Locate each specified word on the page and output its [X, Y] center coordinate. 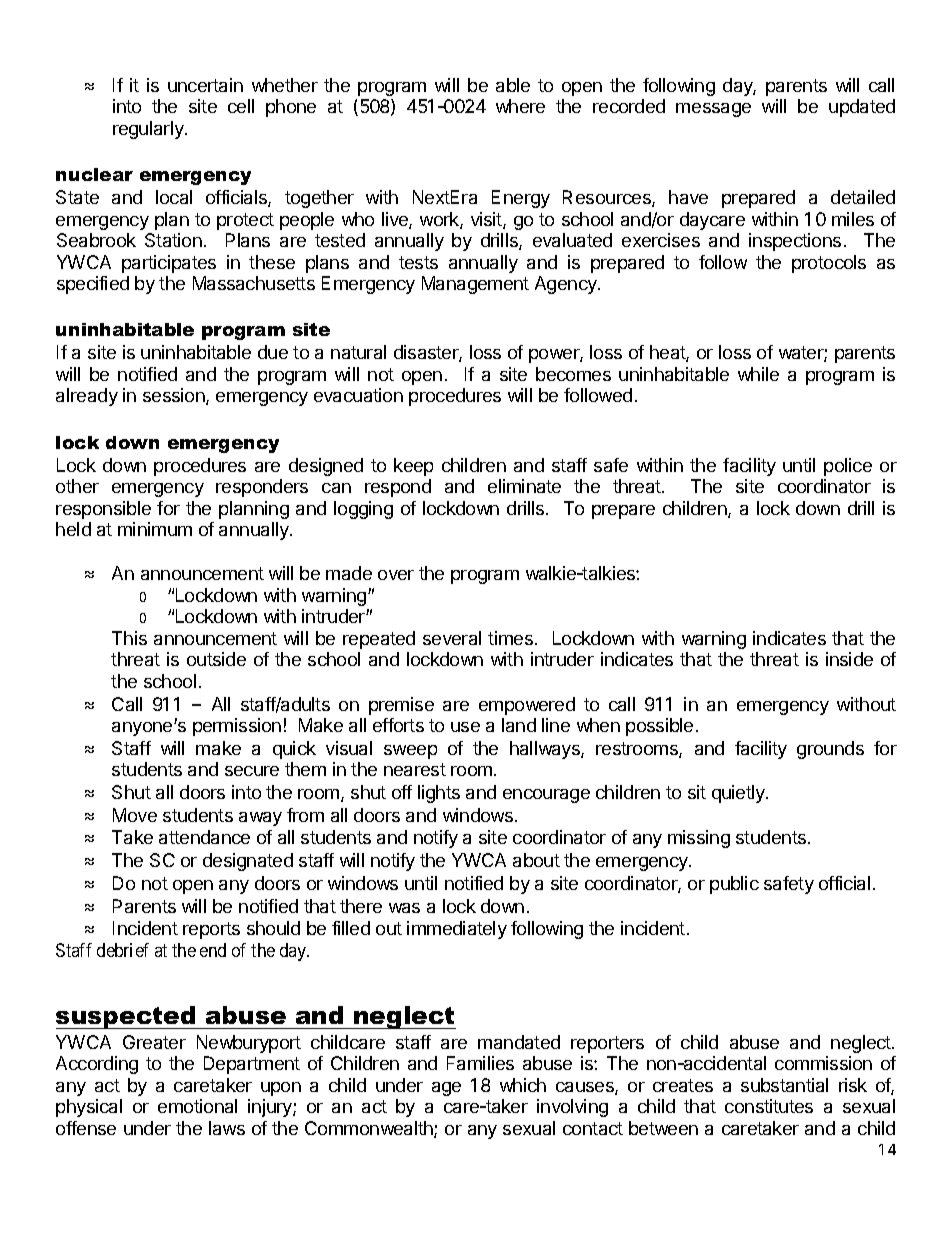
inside [849, 659]
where [520, 106]
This [129, 638]
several [452, 638]
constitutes [769, 1106]
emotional [197, 1106]
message [713, 110]
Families [480, 1063]
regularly [149, 130]
